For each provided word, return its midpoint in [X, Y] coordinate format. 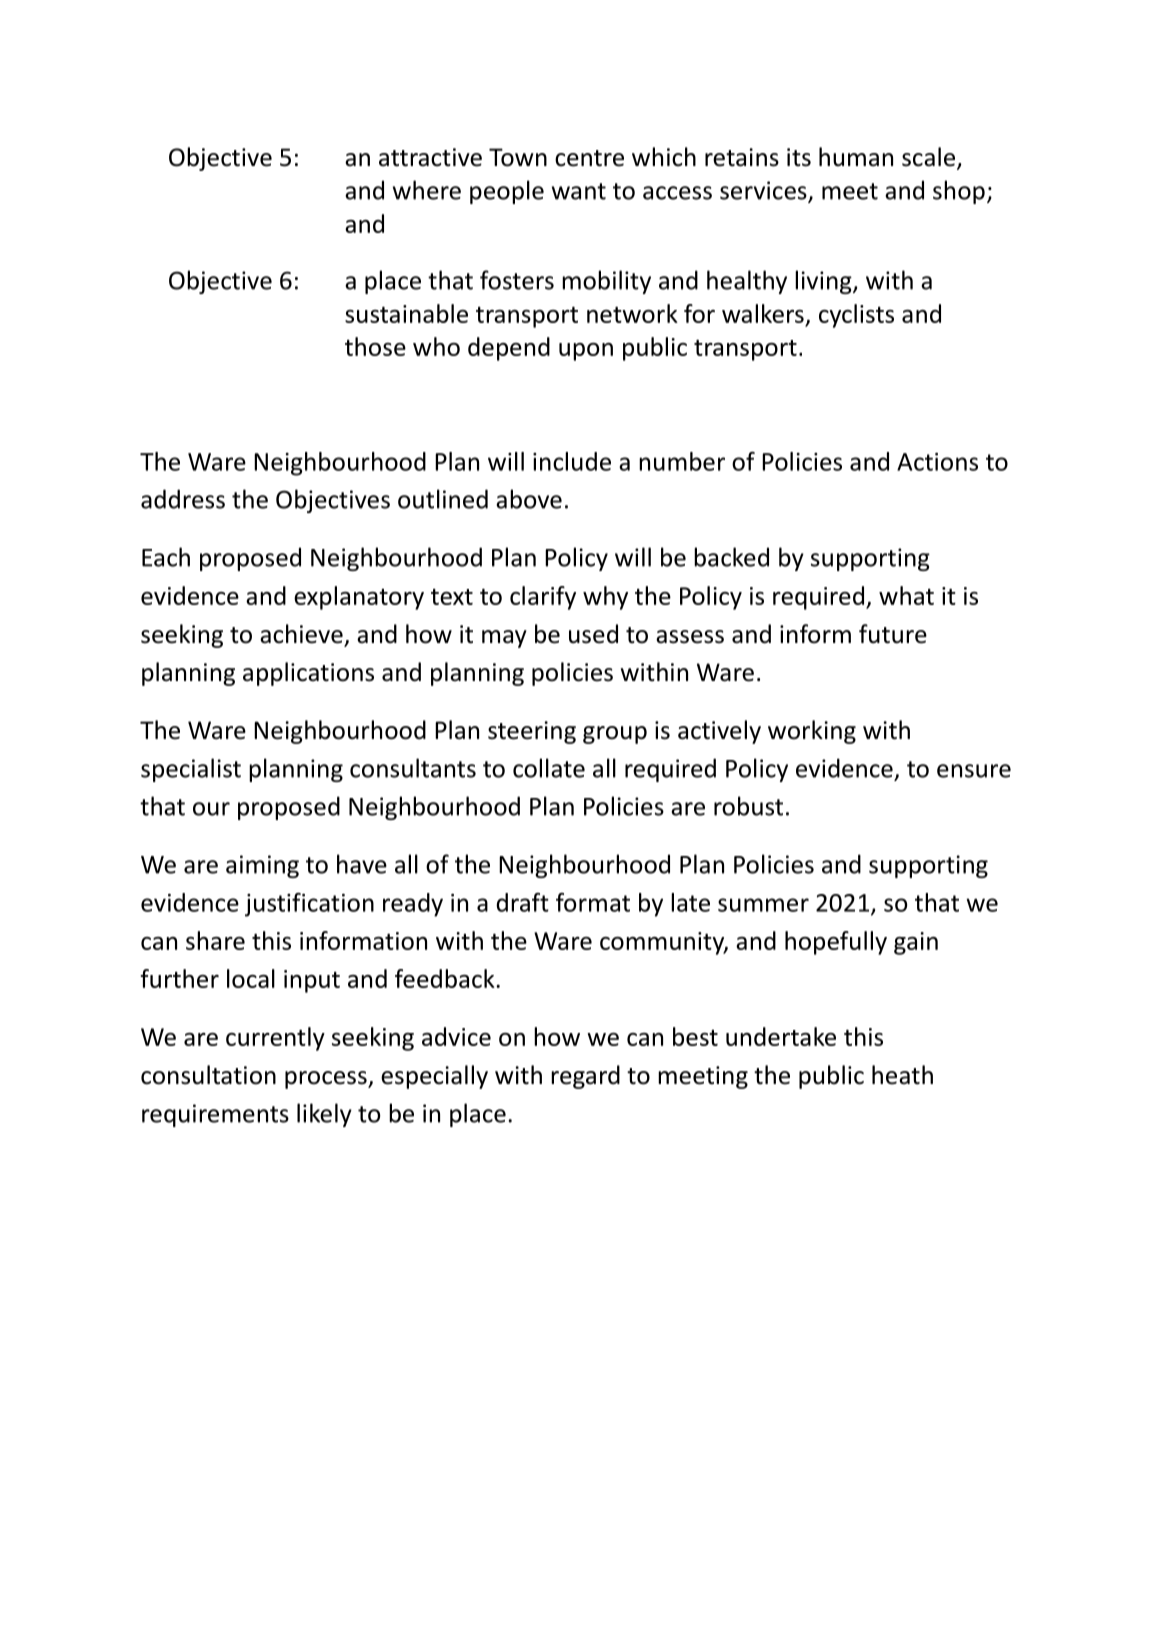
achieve [301, 634]
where [427, 190]
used [593, 634]
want [579, 191]
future [893, 634]
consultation [208, 1075]
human [856, 157]
